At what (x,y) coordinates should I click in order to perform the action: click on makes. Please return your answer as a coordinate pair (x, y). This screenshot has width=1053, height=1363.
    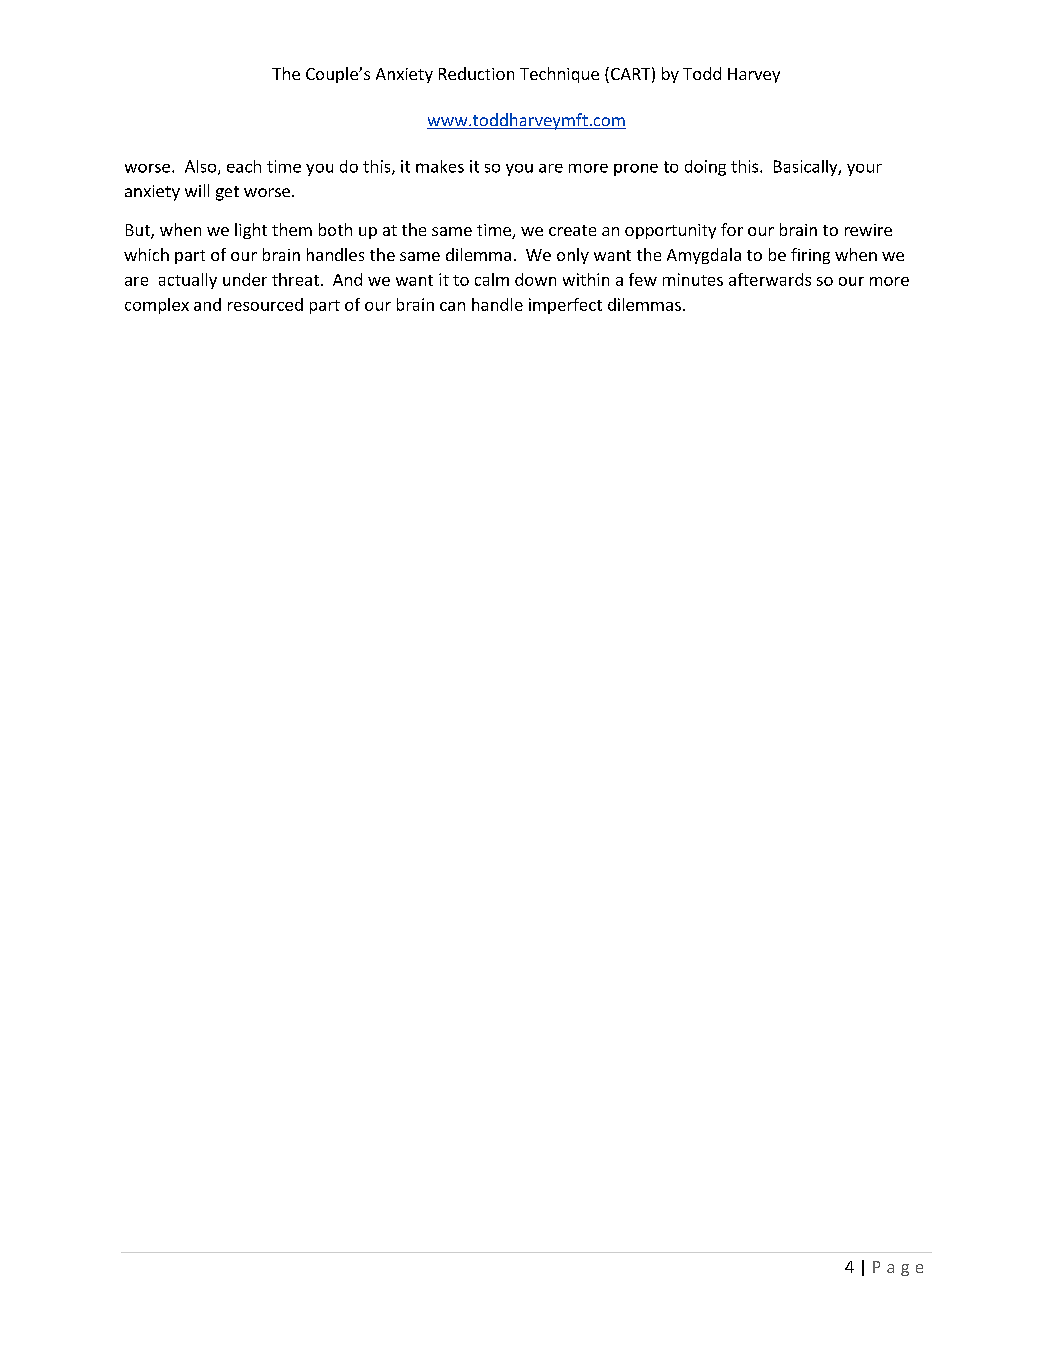
    Looking at the image, I should click on (440, 166).
